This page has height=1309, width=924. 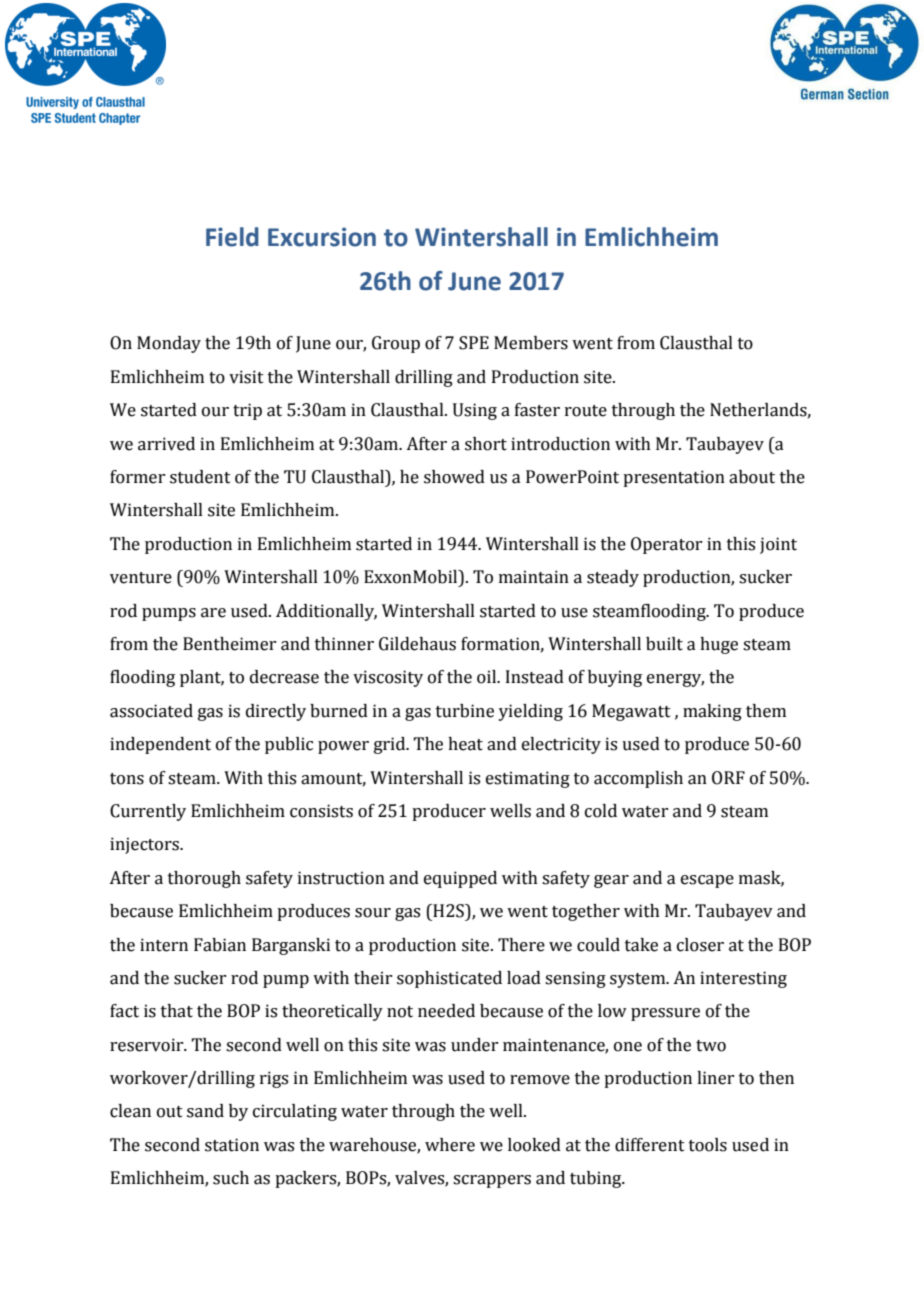 What do you see at coordinates (232, 1145) in the page?
I see `station` at bounding box center [232, 1145].
